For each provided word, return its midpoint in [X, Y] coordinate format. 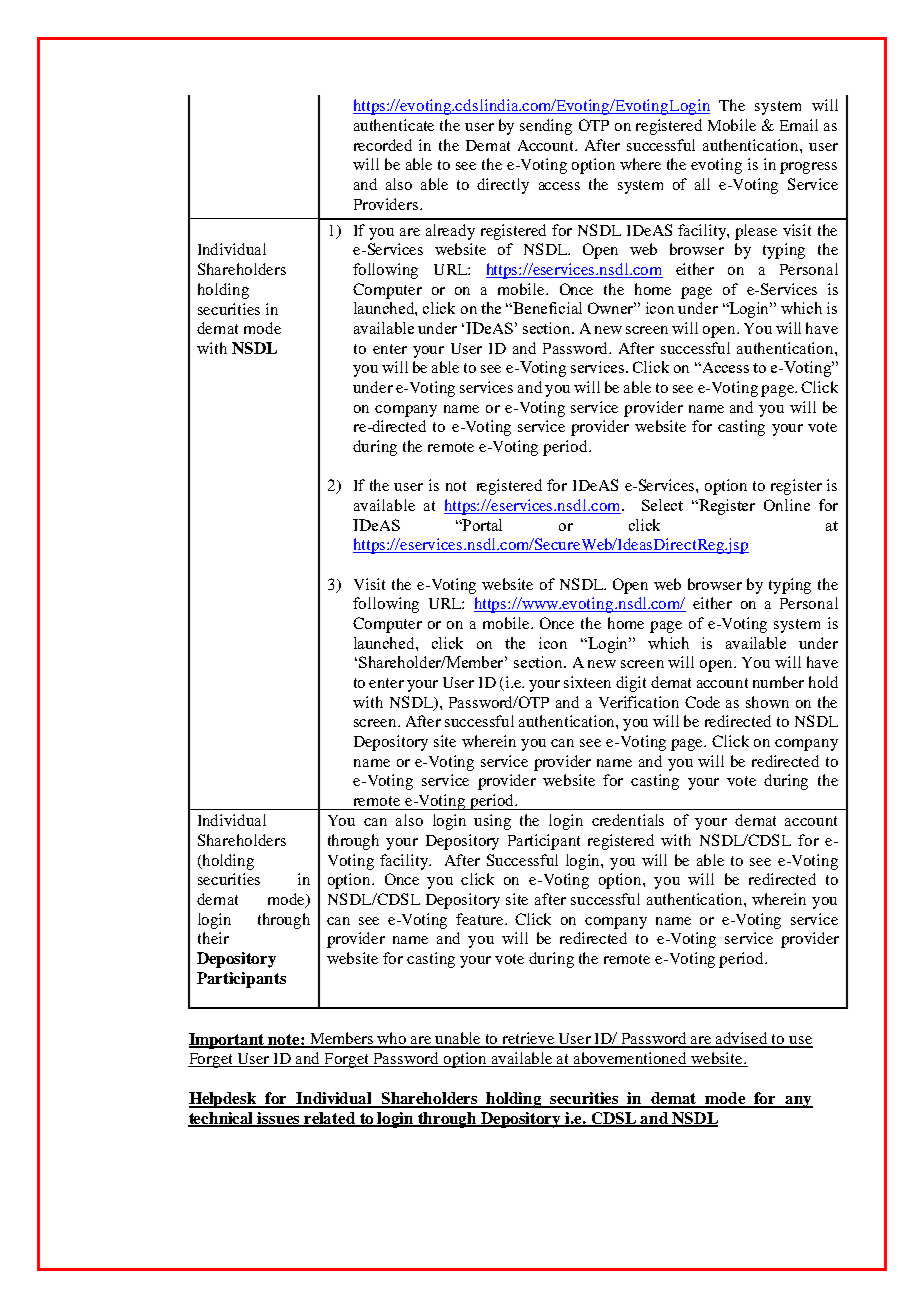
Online [787, 505]
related [330, 1119]
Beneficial [547, 308]
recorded [383, 145]
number [778, 682]
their [213, 938]
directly [503, 186]
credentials [628, 820]
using [492, 822]
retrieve [529, 1039]
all [702, 184]
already [450, 232]
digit [631, 684]
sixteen [587, 682]
